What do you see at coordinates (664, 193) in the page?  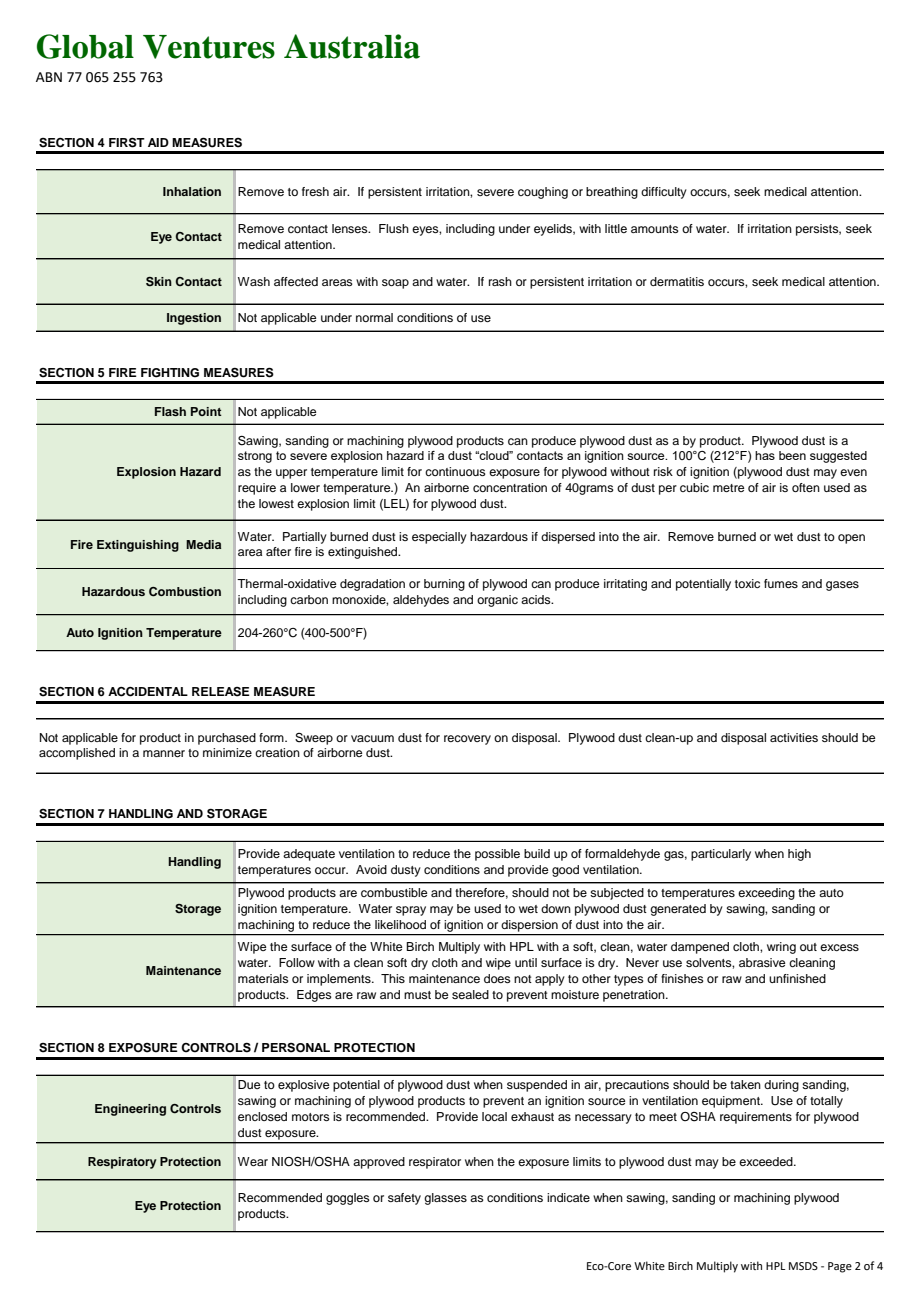 I see `difficulty` at bounding box center [664, 193].
